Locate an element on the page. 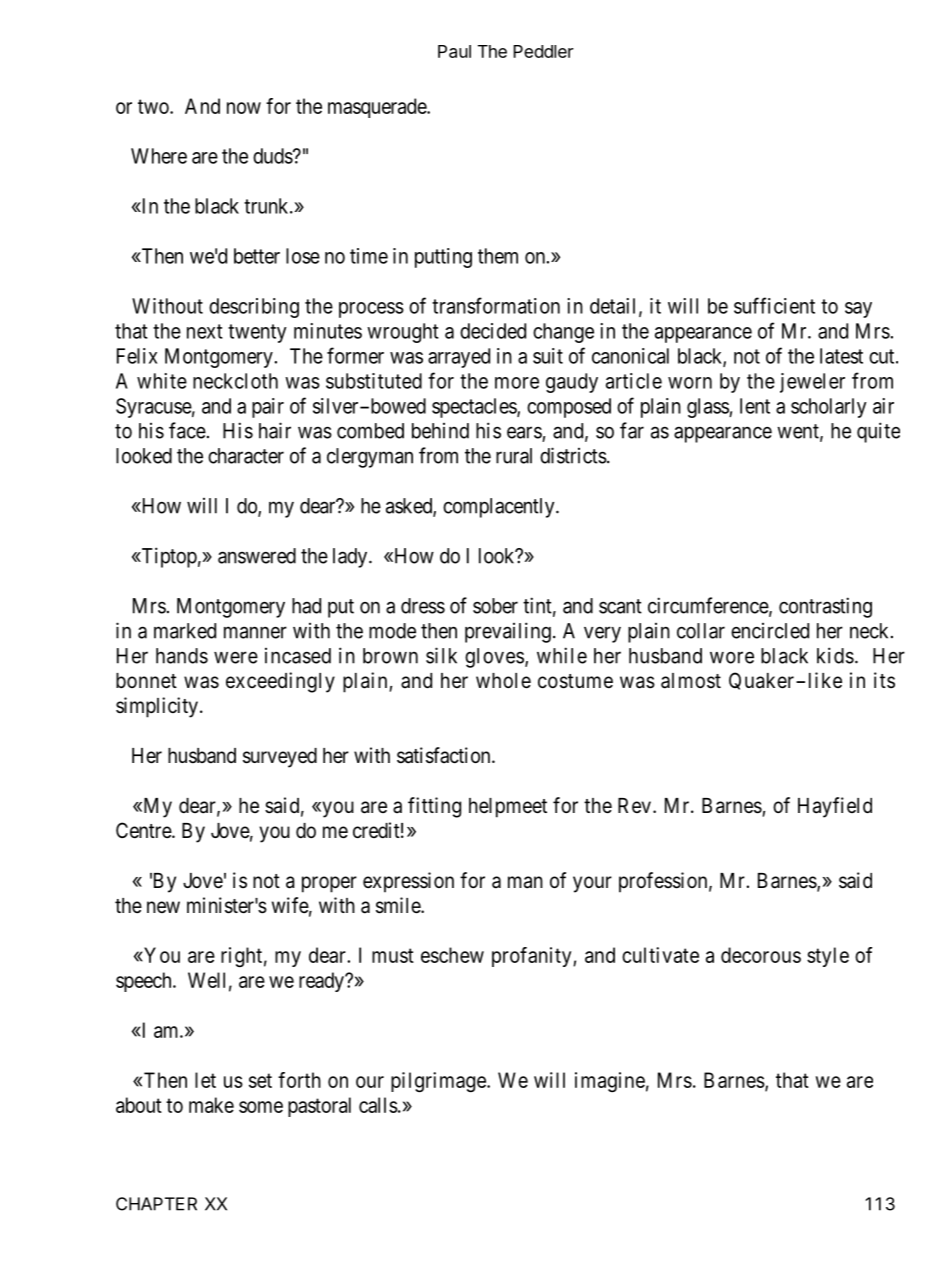  sufficient is located at coordinates (774, 305).
